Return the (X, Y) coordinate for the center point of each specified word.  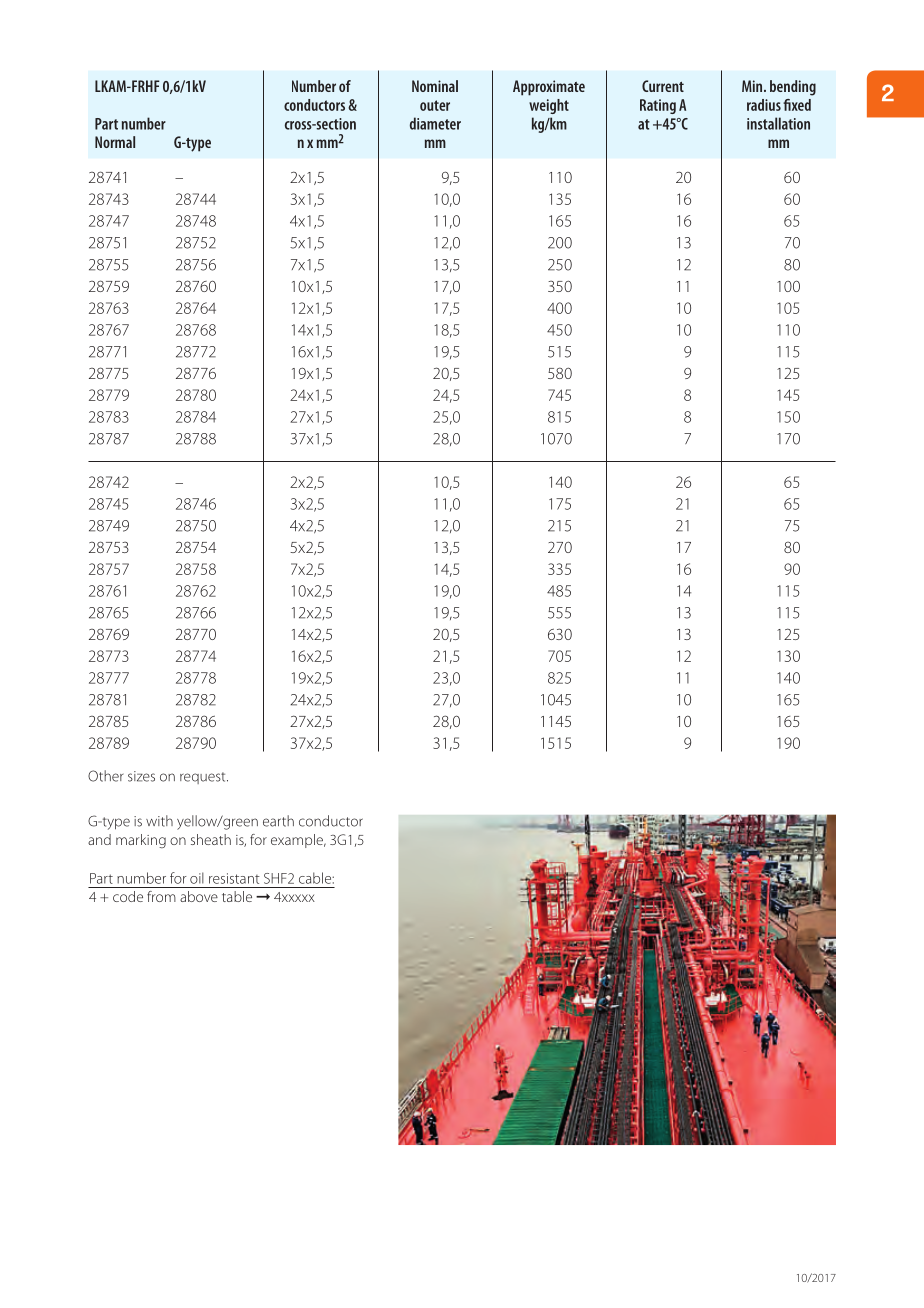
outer (435, 105)
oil (197, 878)
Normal (115, 142)
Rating (658, 106)
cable (316, 878)
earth (278, 821)
